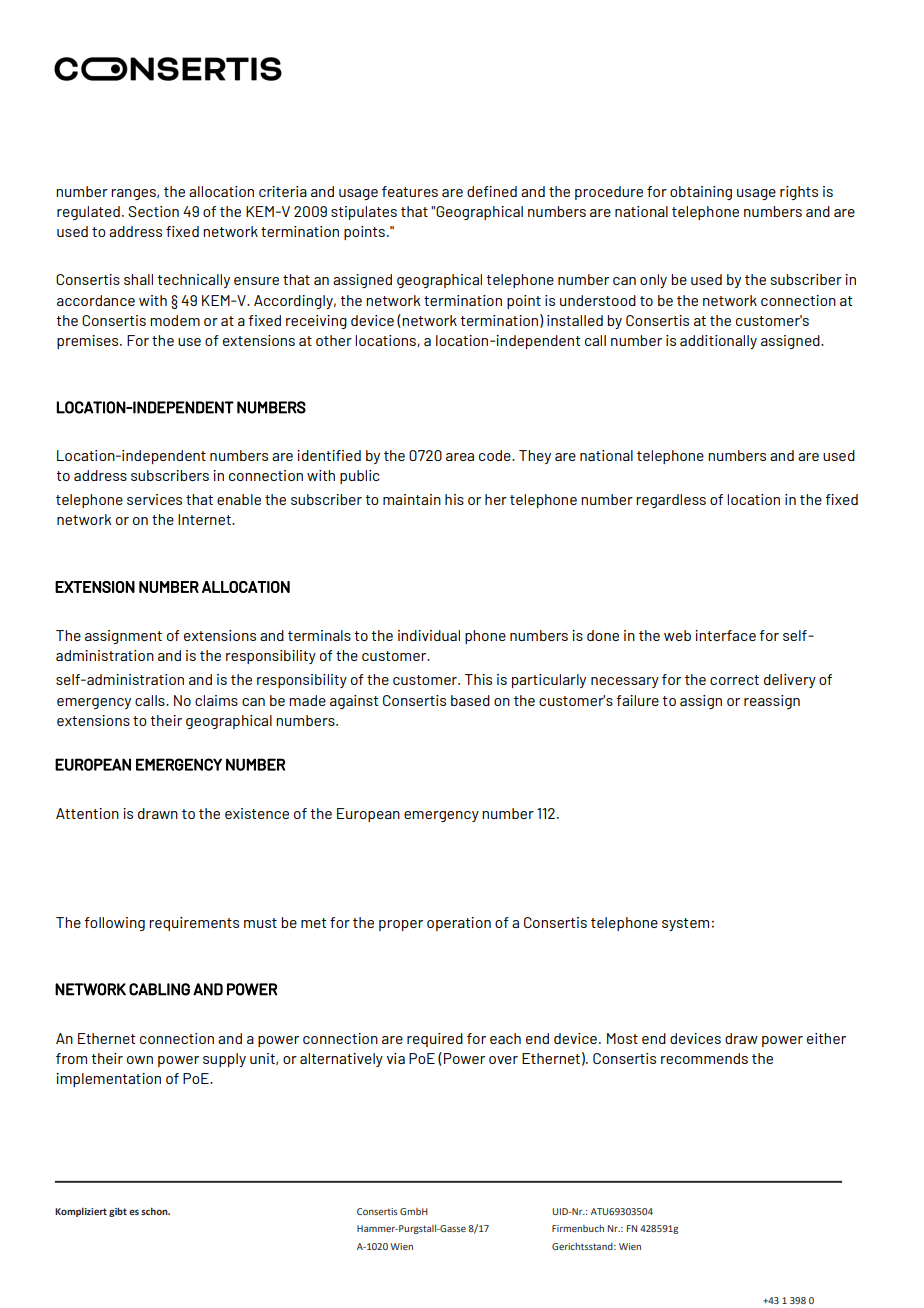  I want to click on obtaining, so click(701, 193).
